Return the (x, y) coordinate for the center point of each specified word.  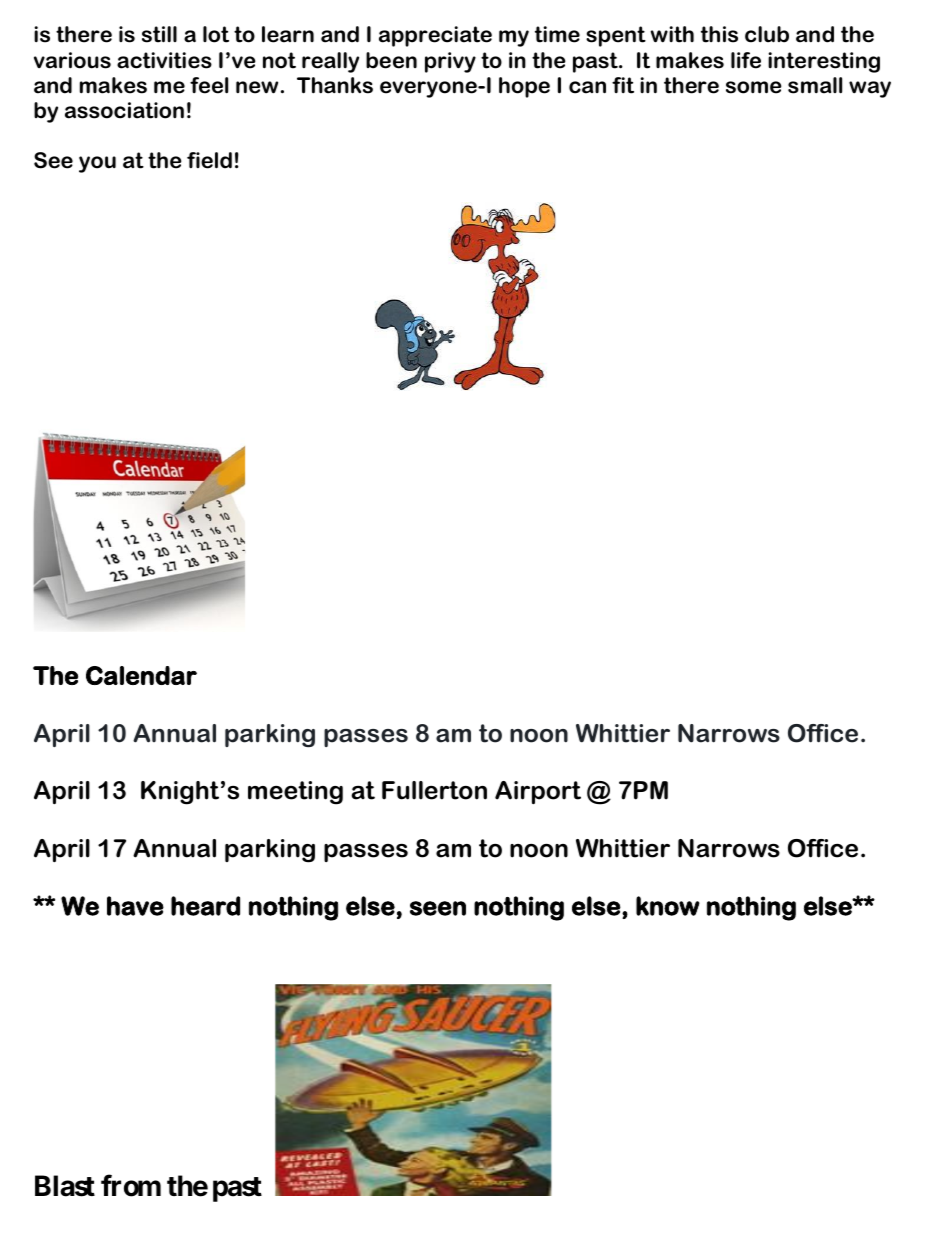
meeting (295, 793)
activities (164, 60)
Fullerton (434, 790)
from (131, 1185)
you (97, 164)
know (668, 906)
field (209, 160)
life (746, 60)
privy (450, 62)
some (754, 87)
